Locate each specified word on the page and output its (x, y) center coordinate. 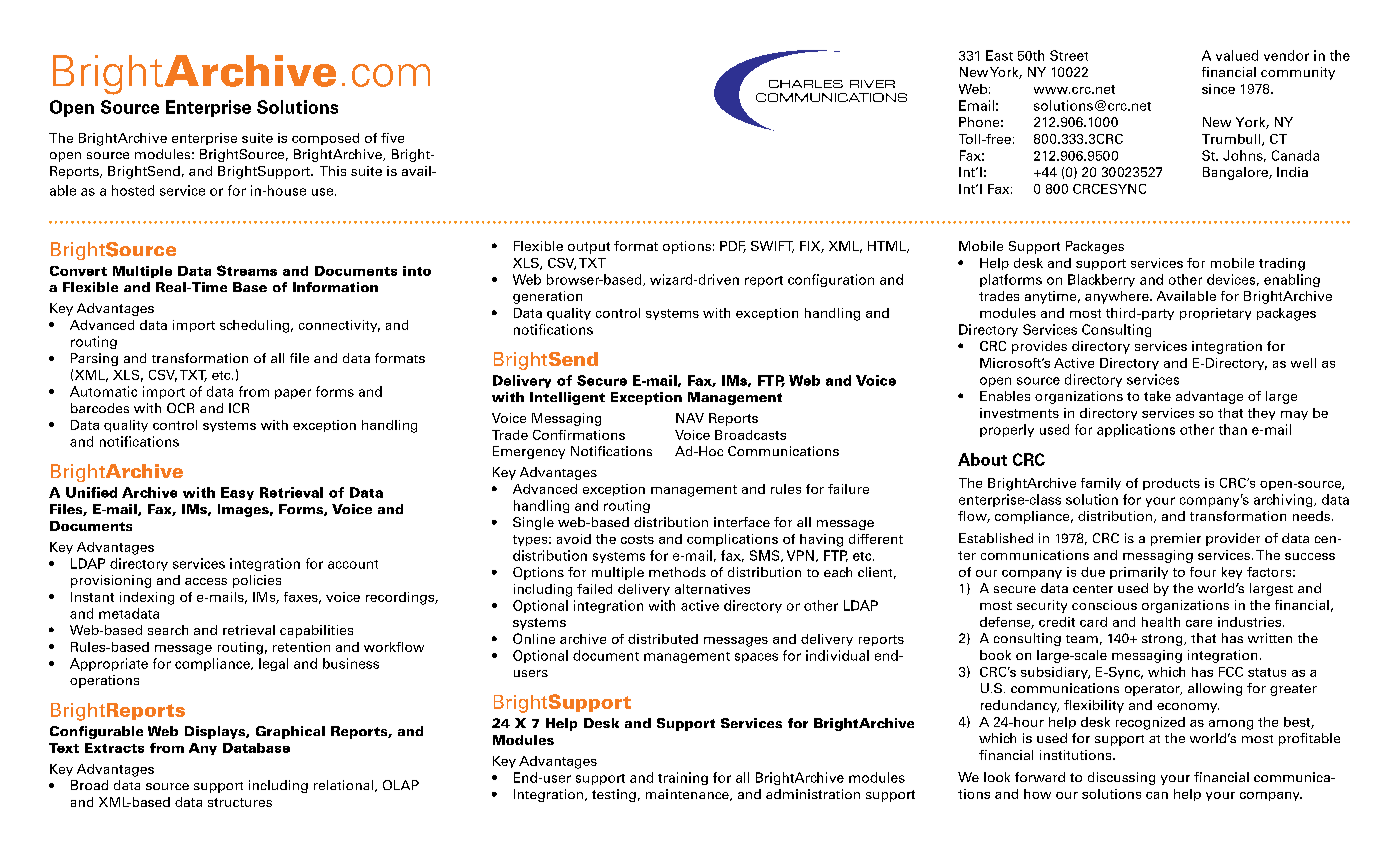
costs (637, 539)
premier (1176, 539)
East (999, 55)
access (206, 581)
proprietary (1215, 314)
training (683, 778)
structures (240, 802)
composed (325, 139)
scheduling (254, 326)
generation (547, 297)
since (1218, 89)
